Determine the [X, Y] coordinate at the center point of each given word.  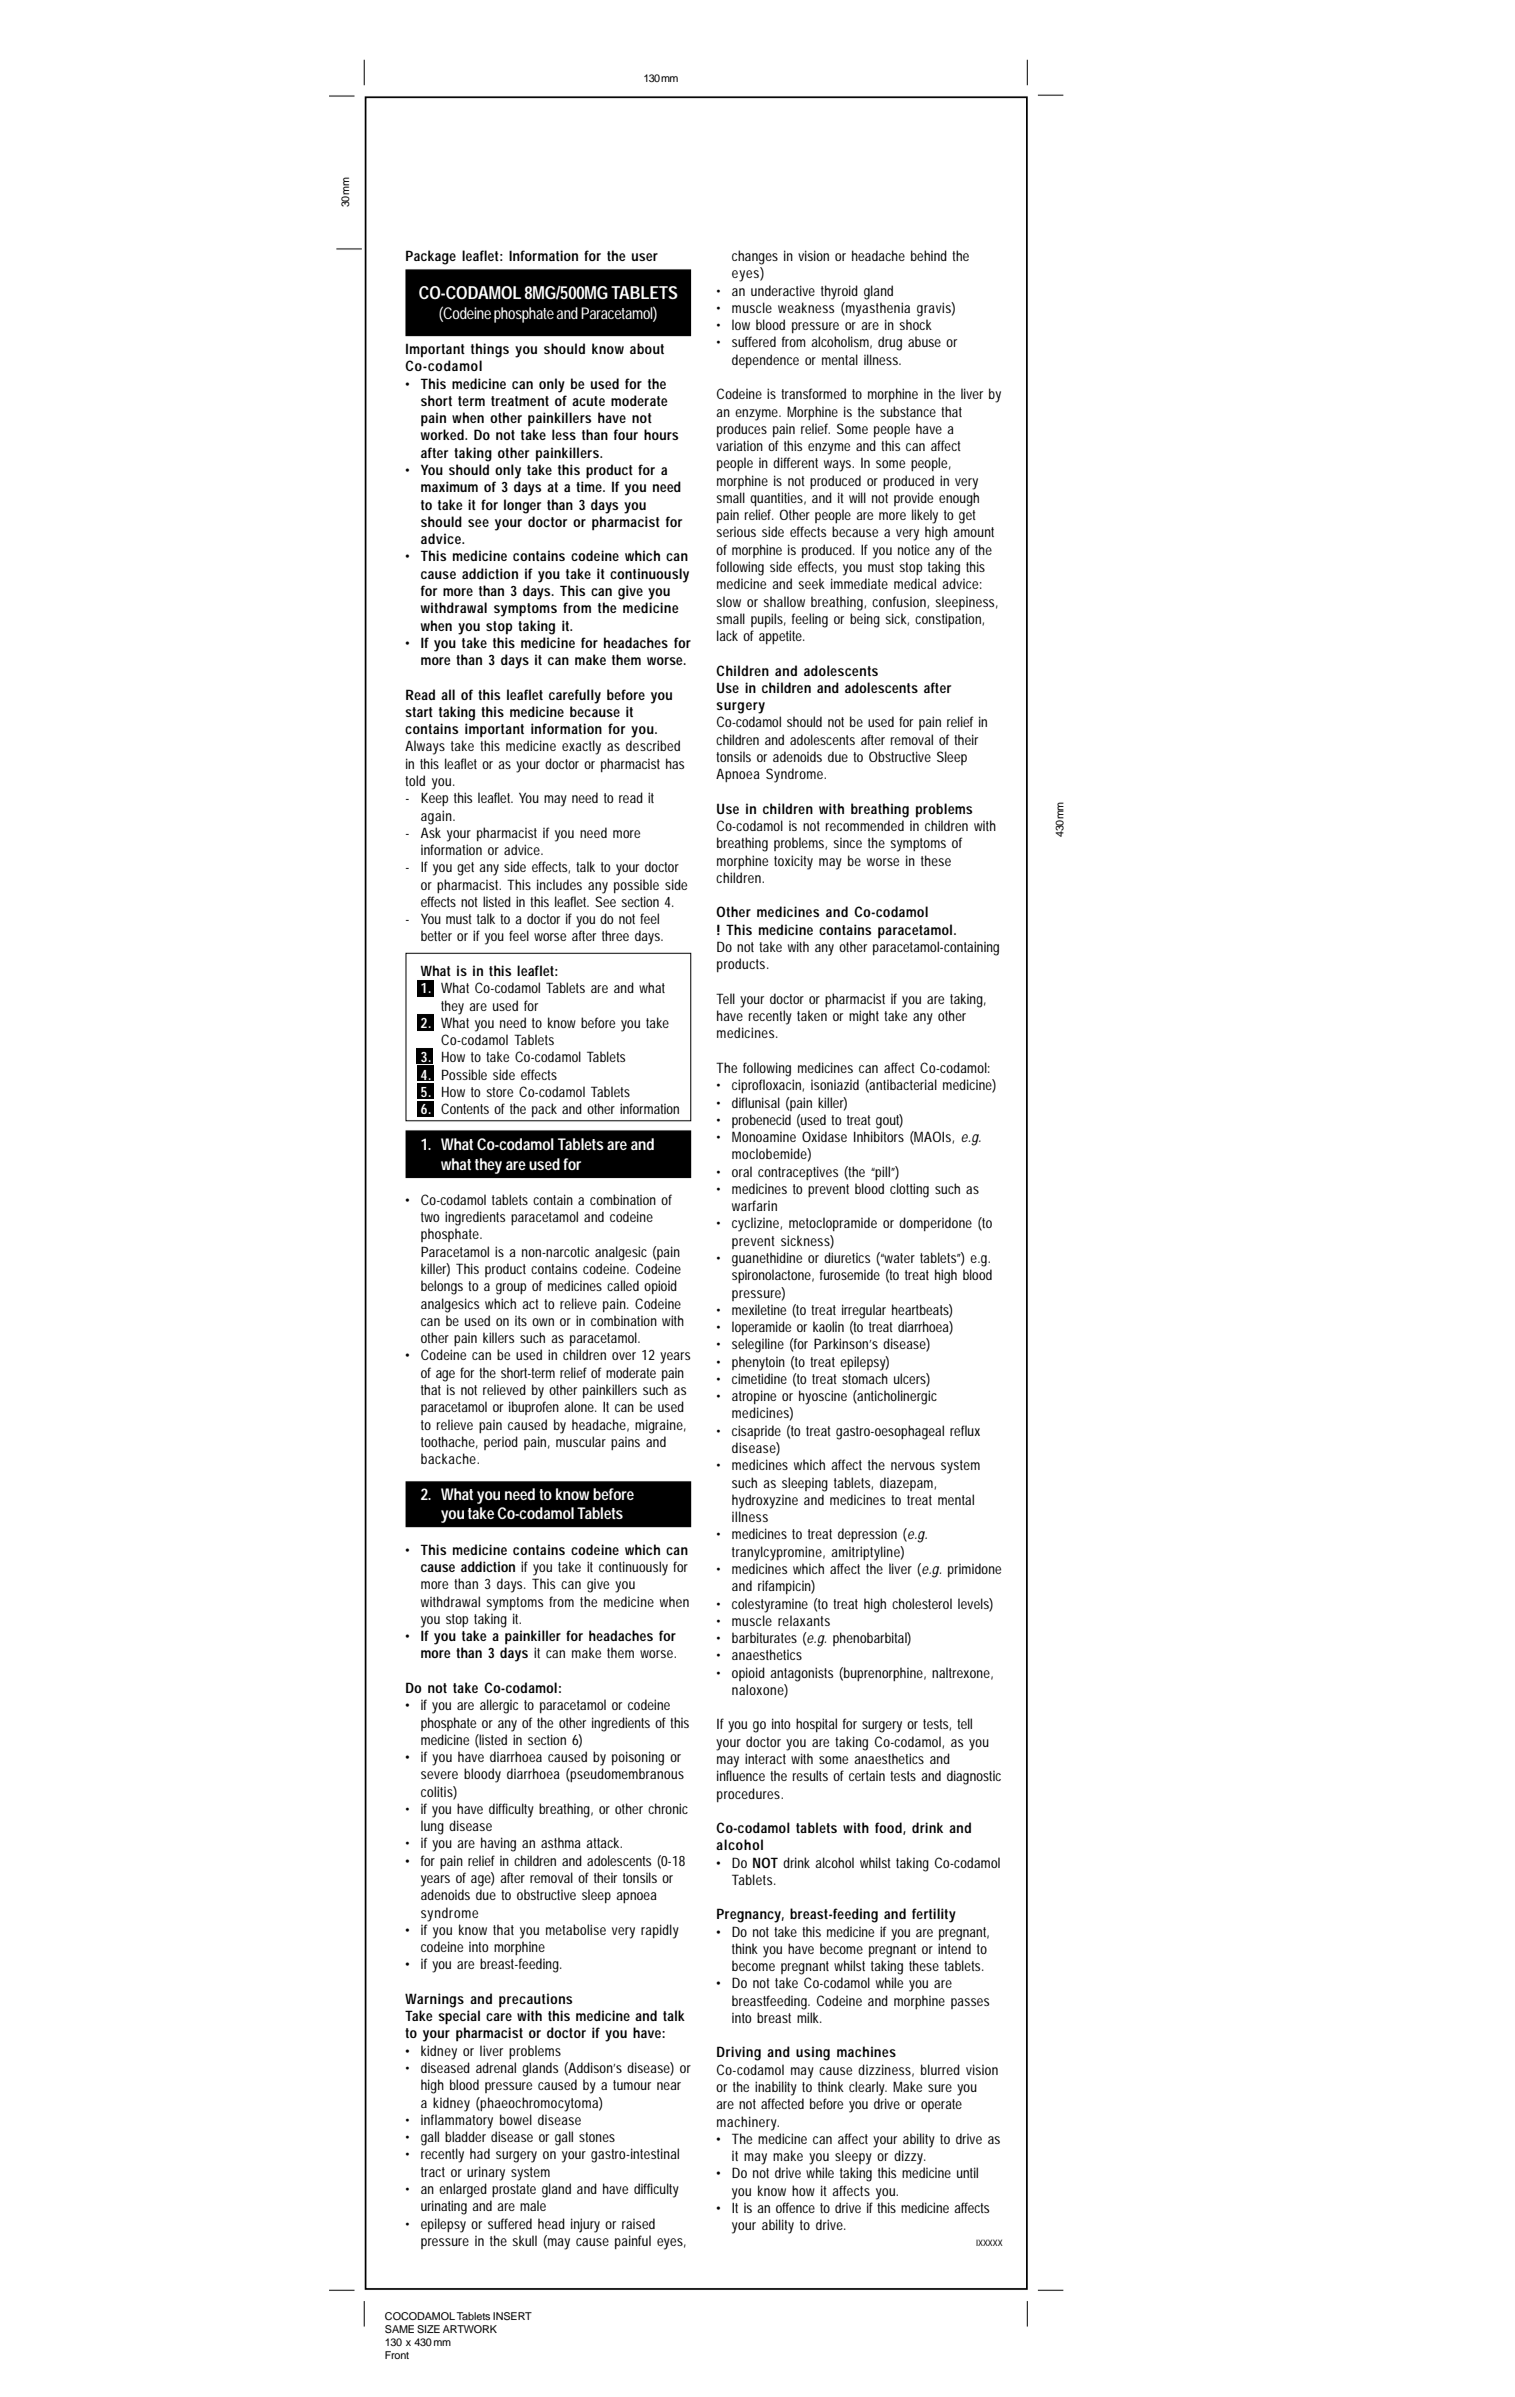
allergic [499, 1706]
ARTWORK [470, 2329]
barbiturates [764, 1637]
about [647, 348]
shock [915, 324]
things [490, 350]
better [436, 935]
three [615, 935]
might [864, 1017]
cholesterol [922, 1603]
